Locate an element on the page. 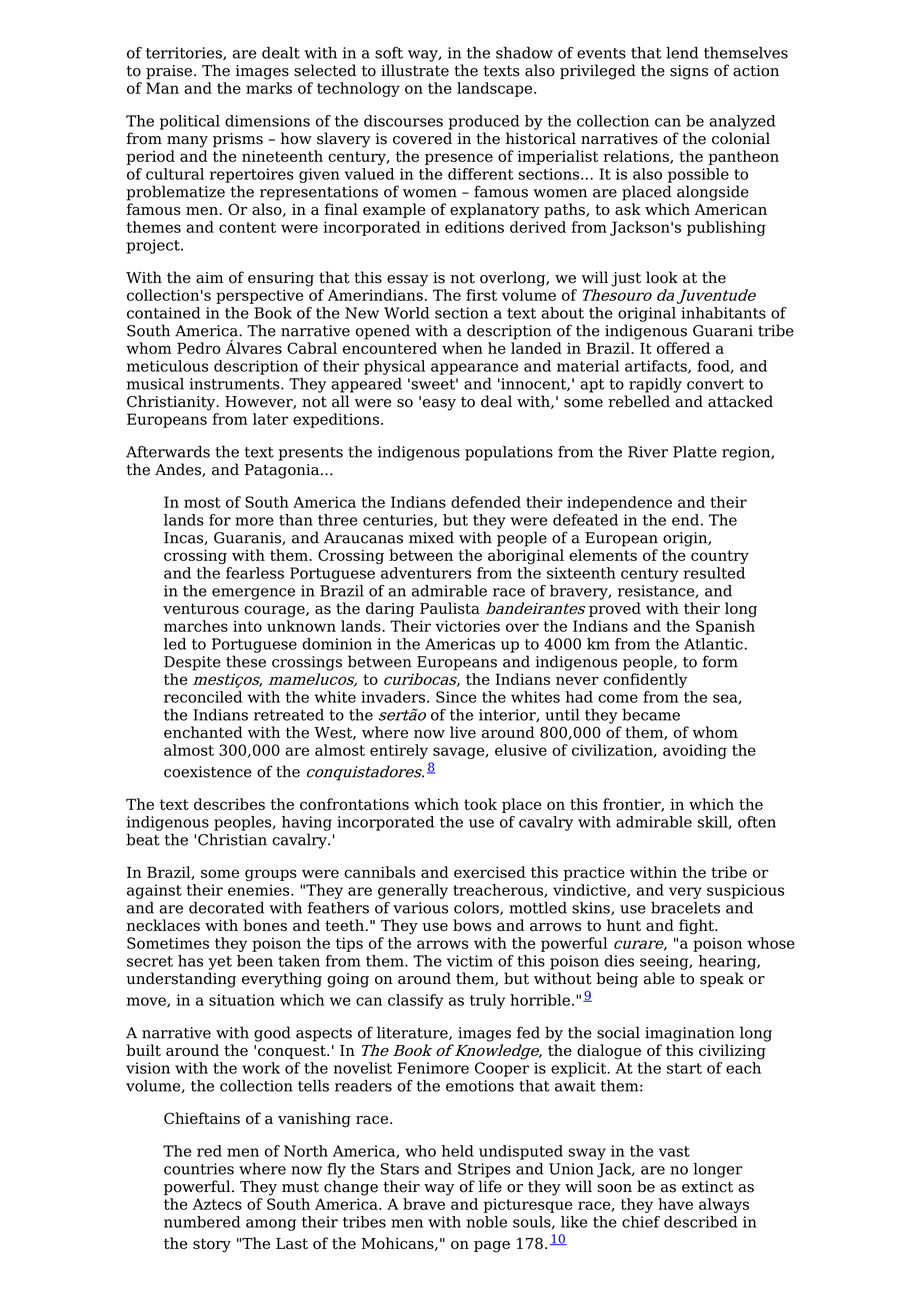 The width and height of the image is (924, 1308). Platte is located at coordinates (695, 452).
